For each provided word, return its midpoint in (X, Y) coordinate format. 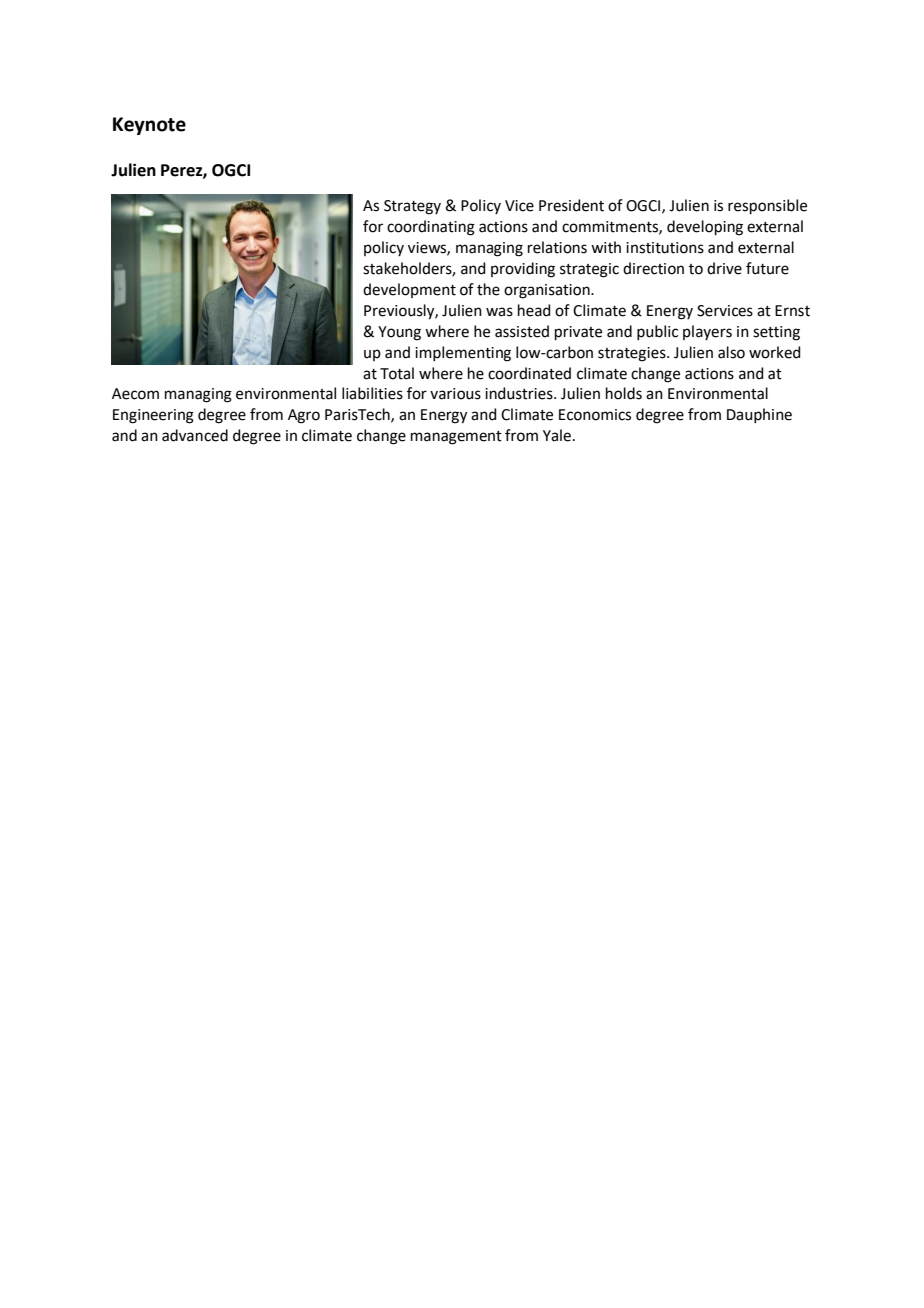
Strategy (412, 207)
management (456, 438)
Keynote (149, 126)
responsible (767, 206)
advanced (195, 435)
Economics (595, 415)
